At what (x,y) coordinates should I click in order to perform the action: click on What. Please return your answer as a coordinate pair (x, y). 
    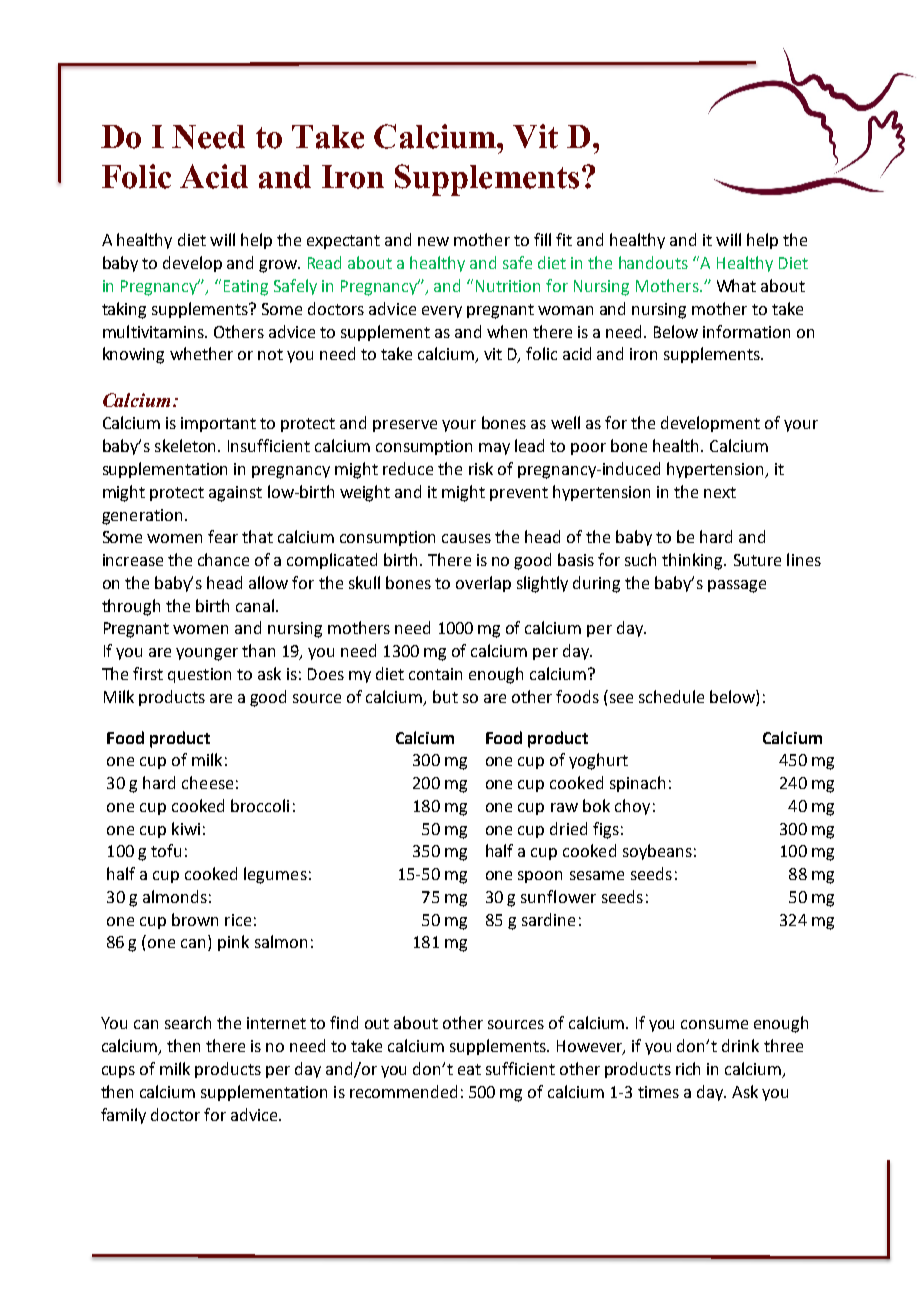
    Looking at the image, I should click on (736, 285).
